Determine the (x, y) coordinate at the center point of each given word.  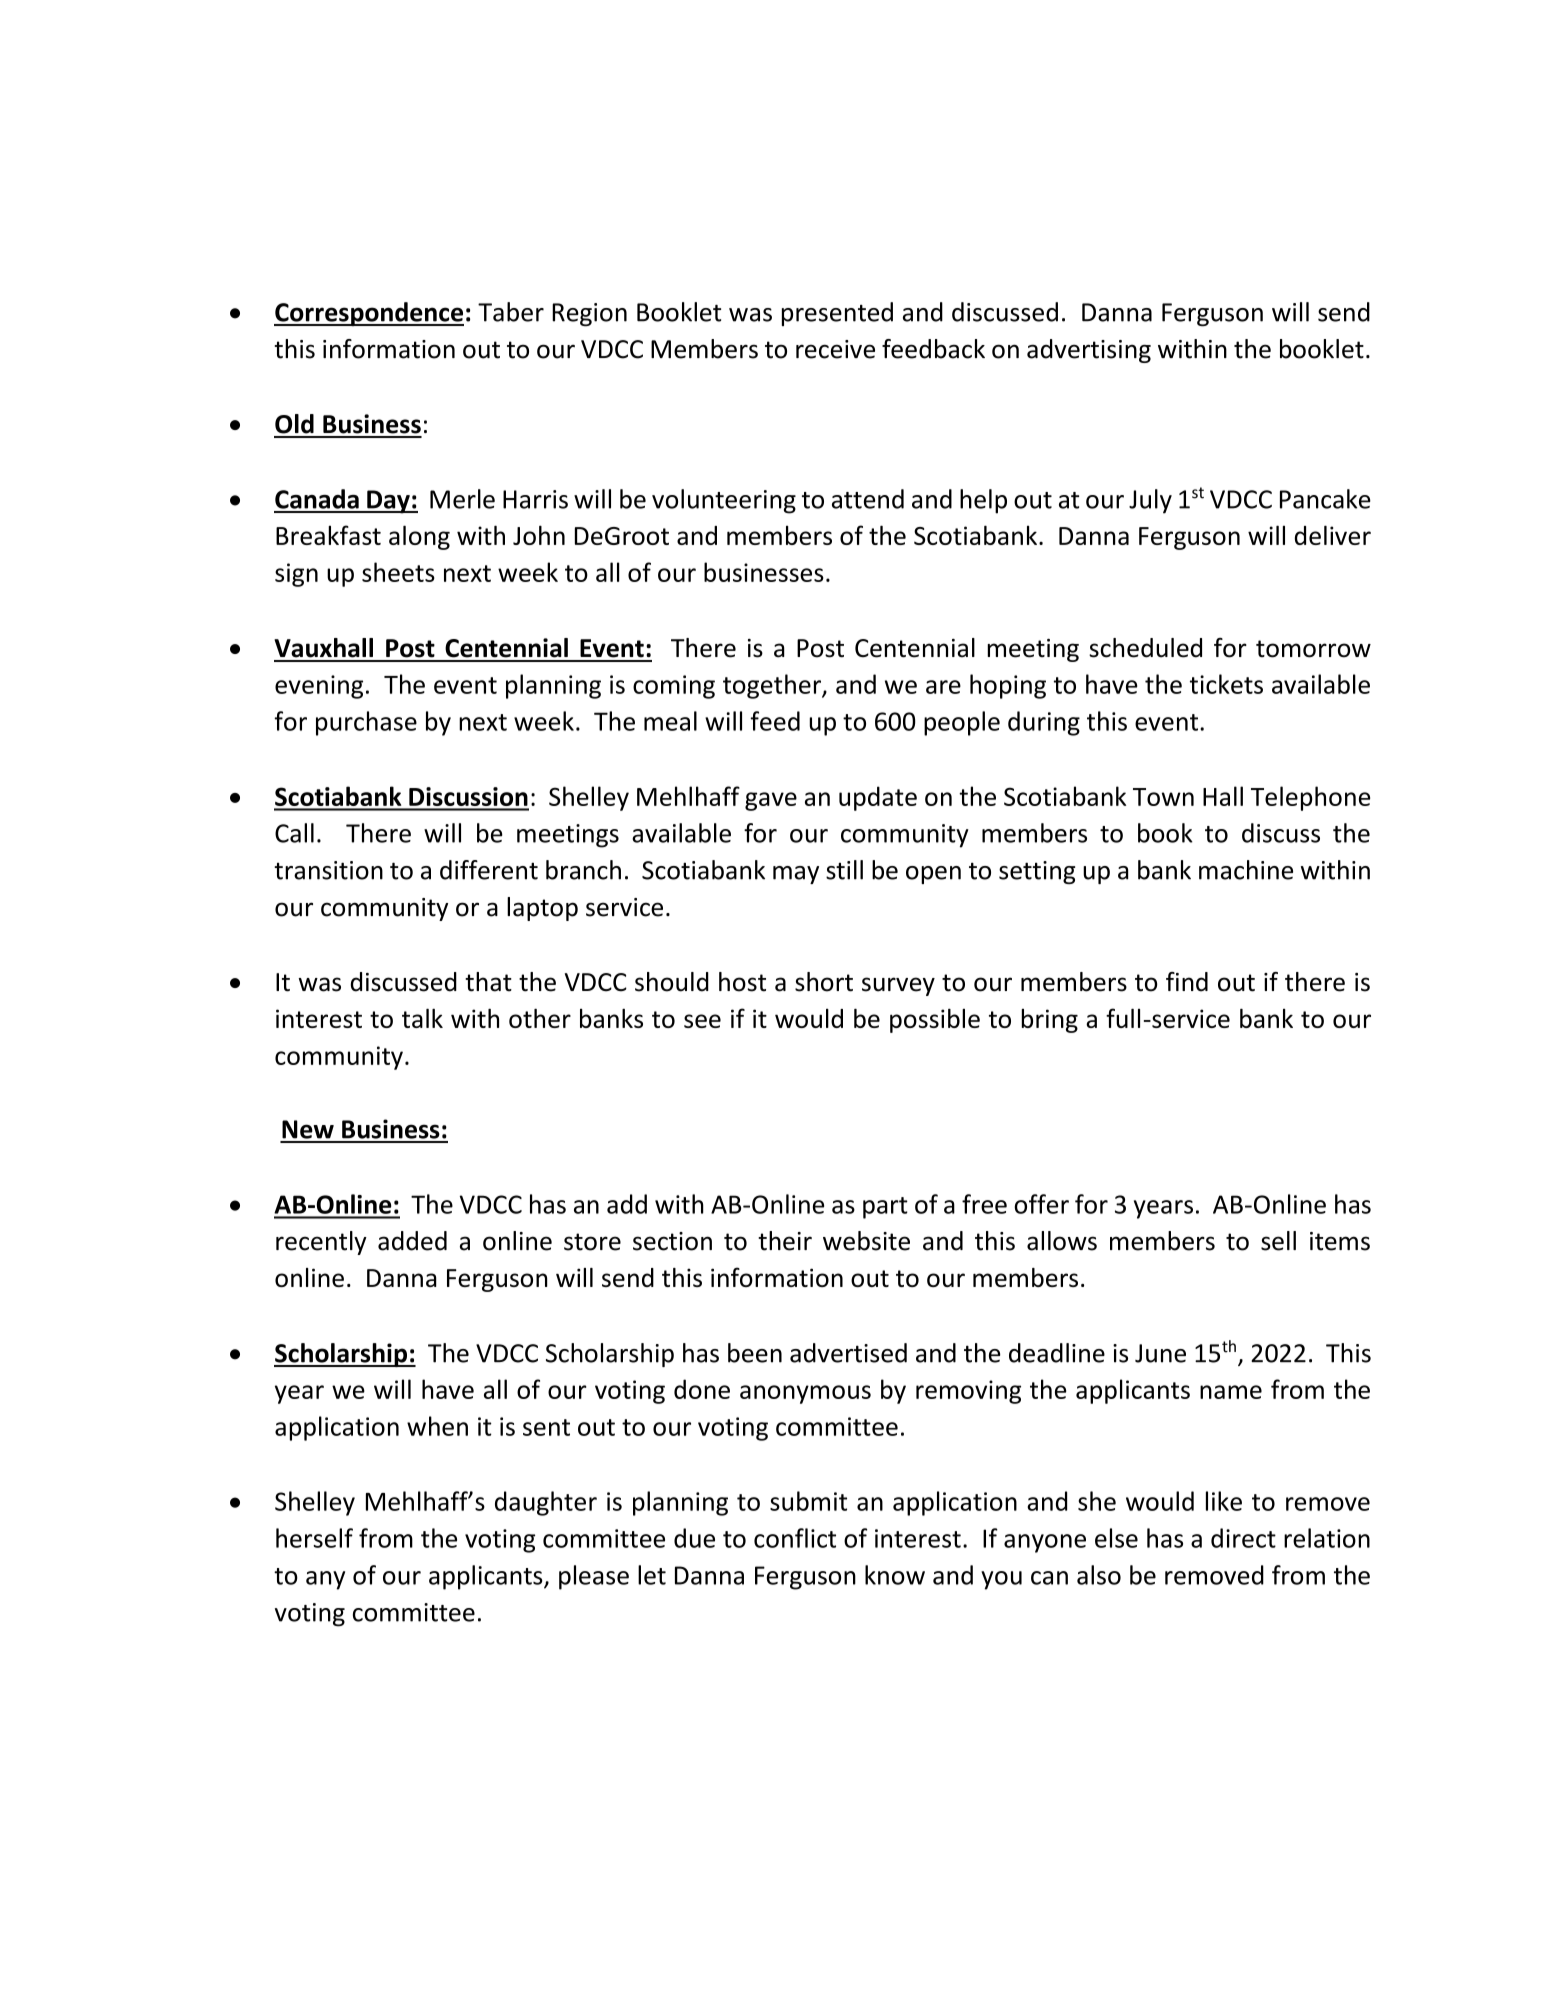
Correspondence (369, 314)
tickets (1226, 684)
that (488, 982)
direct (1243, 1538)
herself (314, 1538)
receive (835, 349)
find (1187, 982)
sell (1278, 1241)
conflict (795, 1538)
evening (319, 687)
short (824, 982)
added (412, 1241)
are (943, 687)
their (785, 1241)
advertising (1089, 351)
